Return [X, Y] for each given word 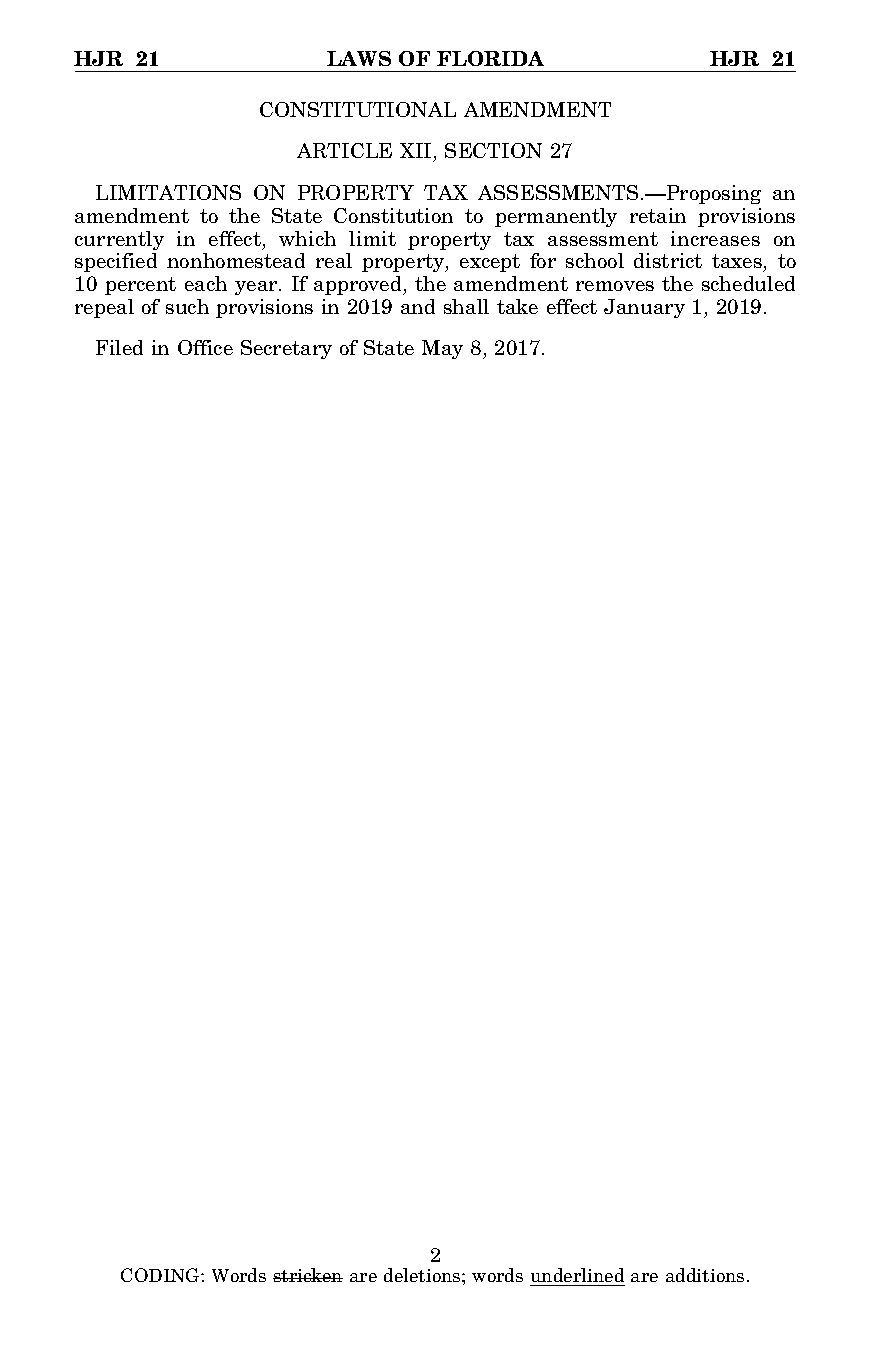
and [418, 306]
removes [615, 286]
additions [705, 1275]
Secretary [286, 349]
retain [658, 215]
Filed [119, 347]
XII [415, 150]
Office [205, 347]
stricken [308, 1275]
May [442, 349]
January [644, 308]
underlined [577, 1275]
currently [119, 240]
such [187, 306]
